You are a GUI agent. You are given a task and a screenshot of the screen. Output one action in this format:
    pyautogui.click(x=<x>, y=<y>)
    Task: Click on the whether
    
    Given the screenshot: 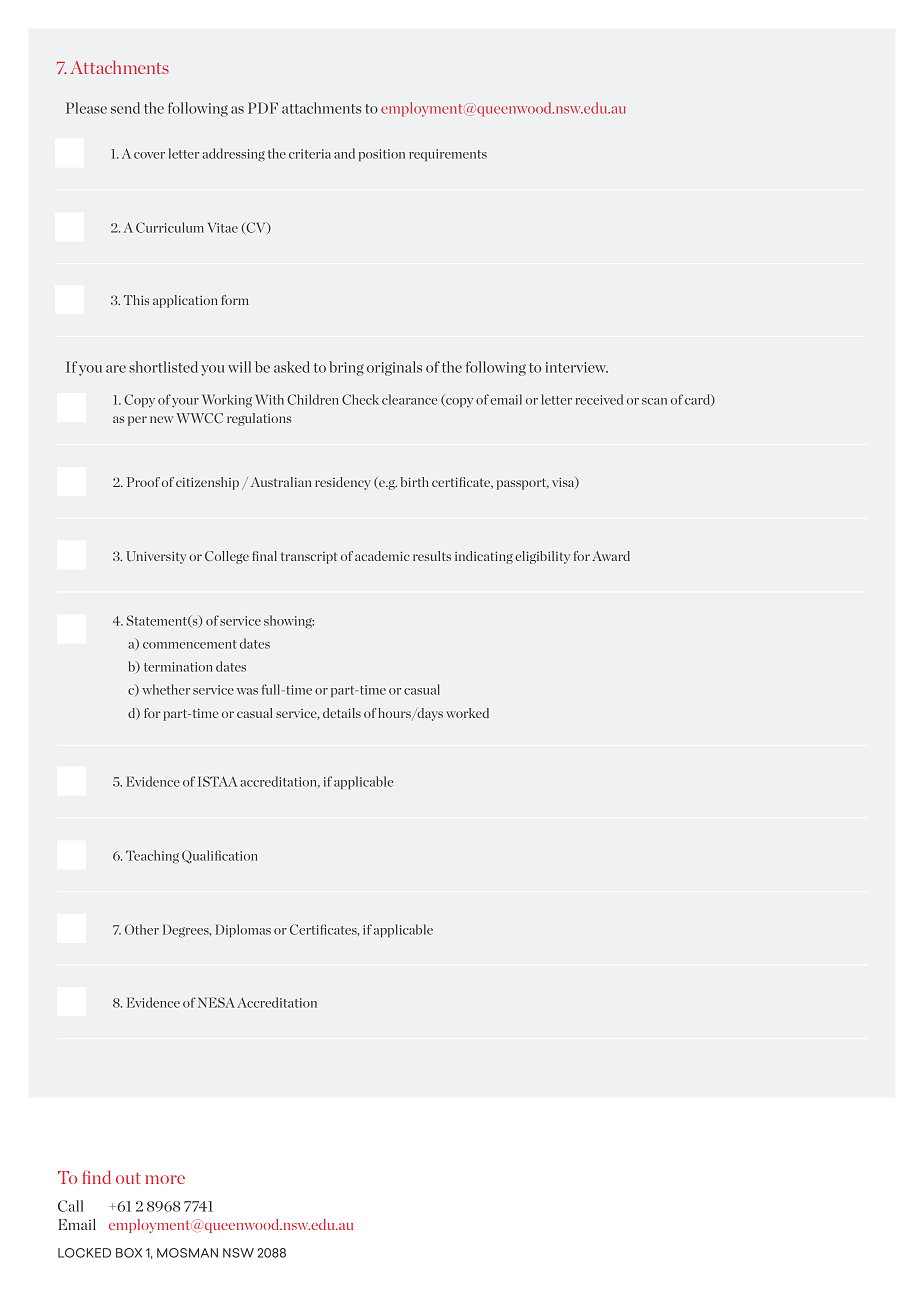 What is the action you would take?
    pyautogui.click(x=166, y=689)
